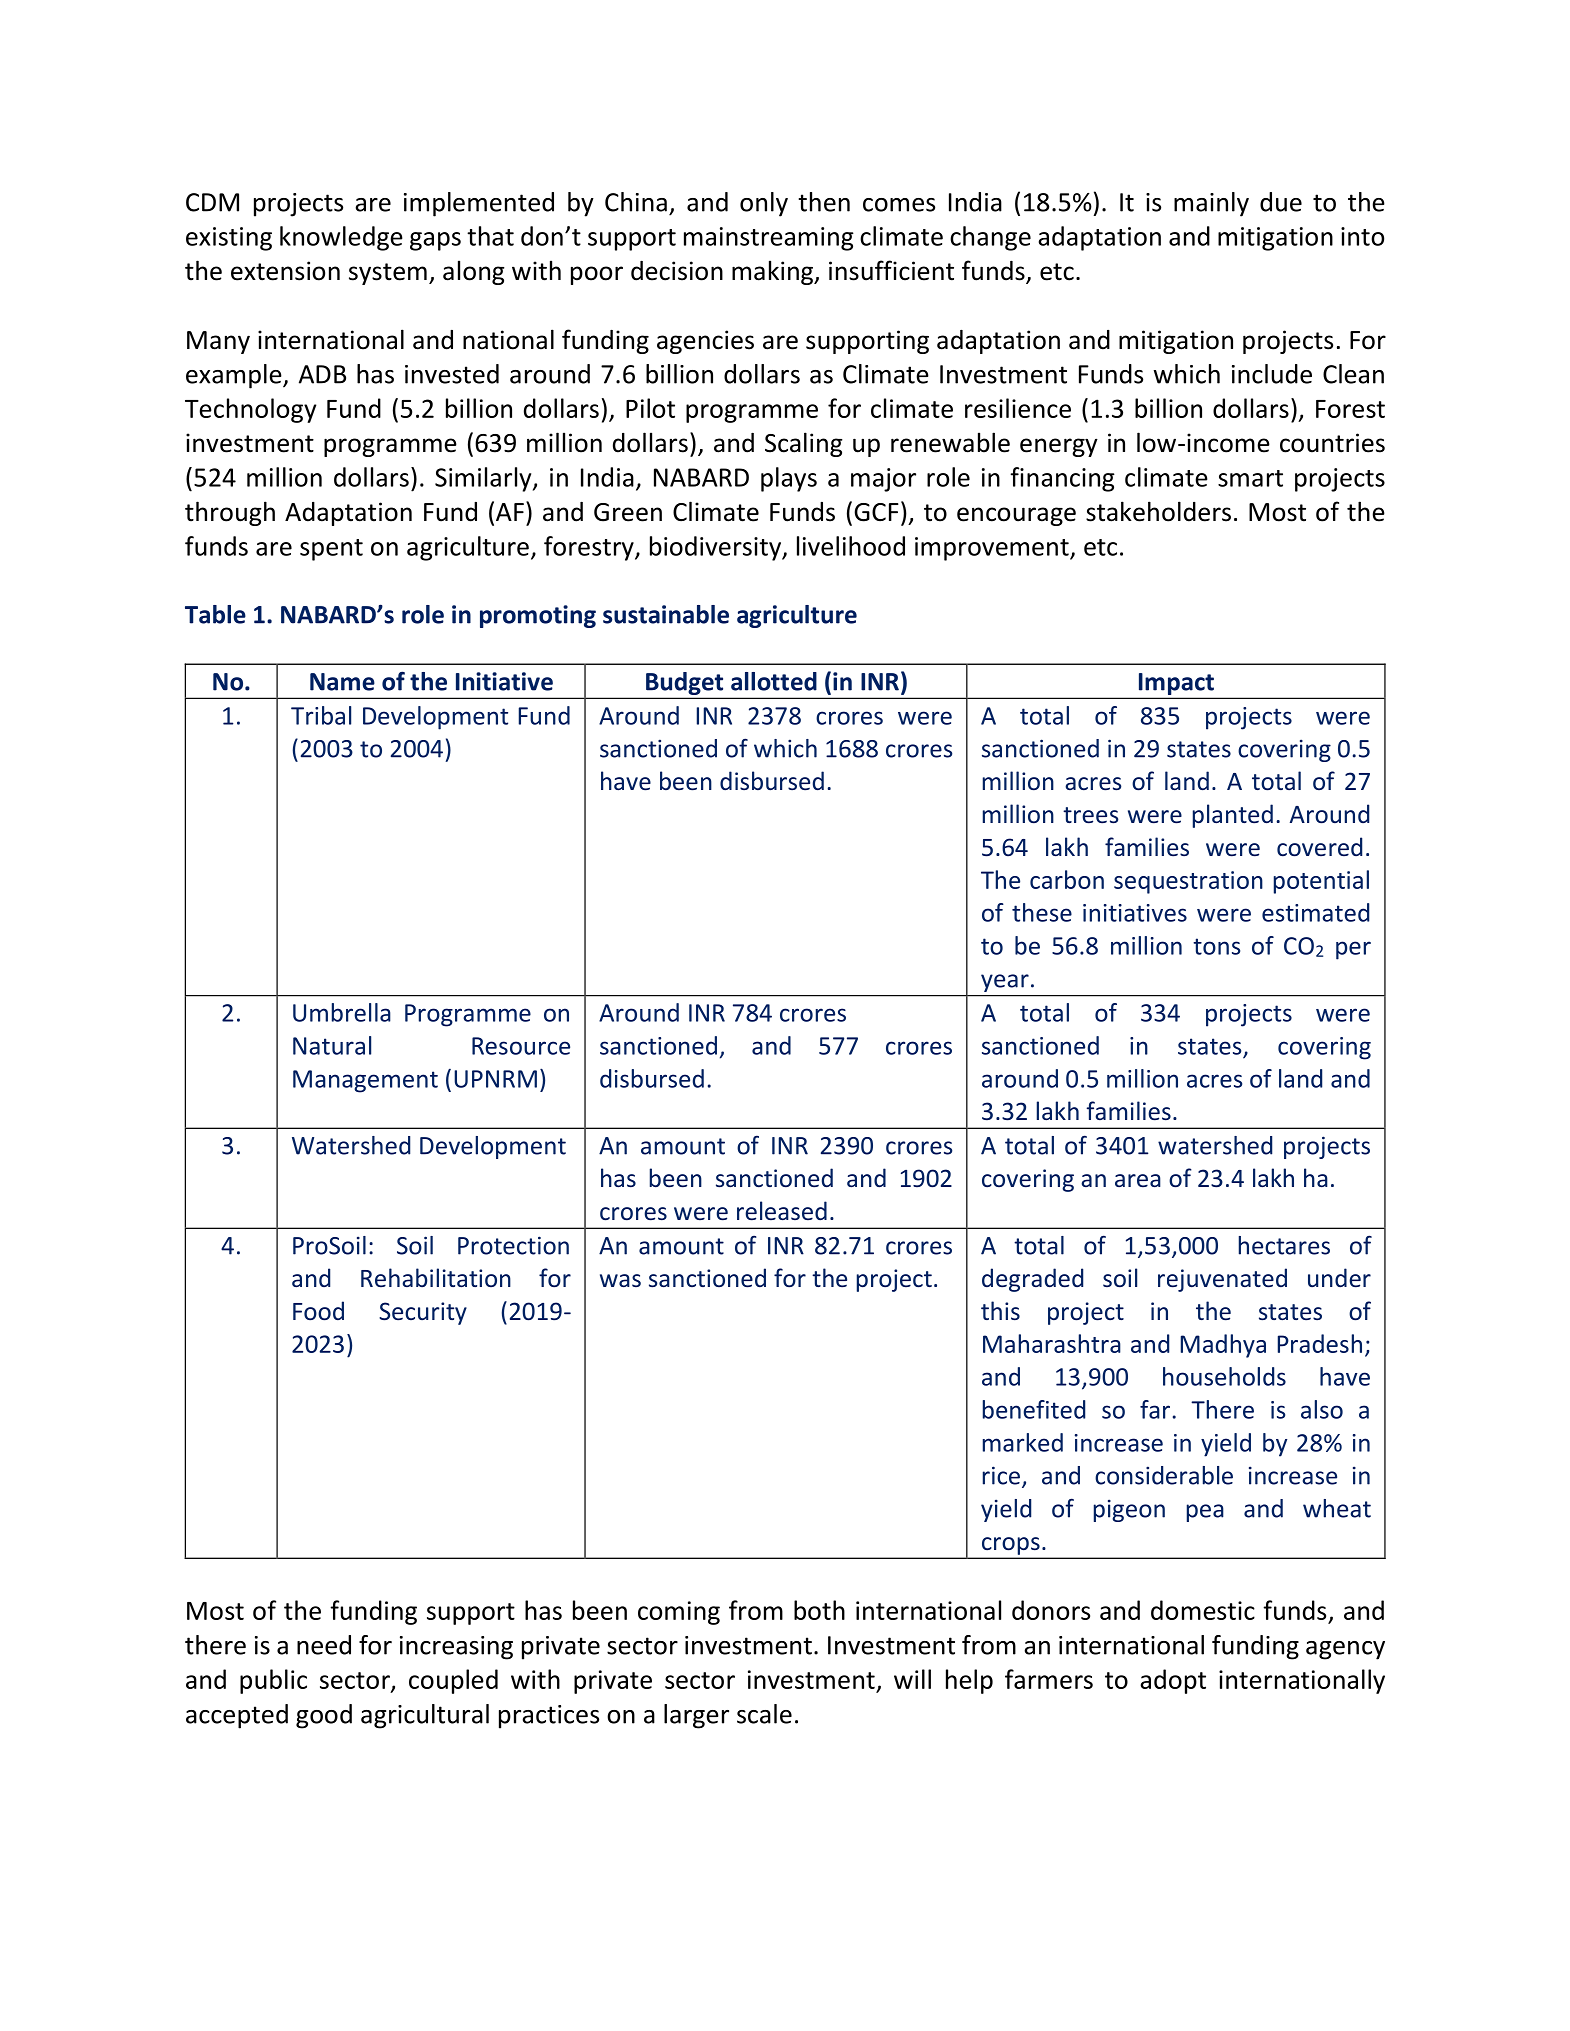 Image resolution: width=1570 pixels, height=2031 pixels. Describe the element at coordinates (764, 1714) in the document. I see `scale` at that location.
